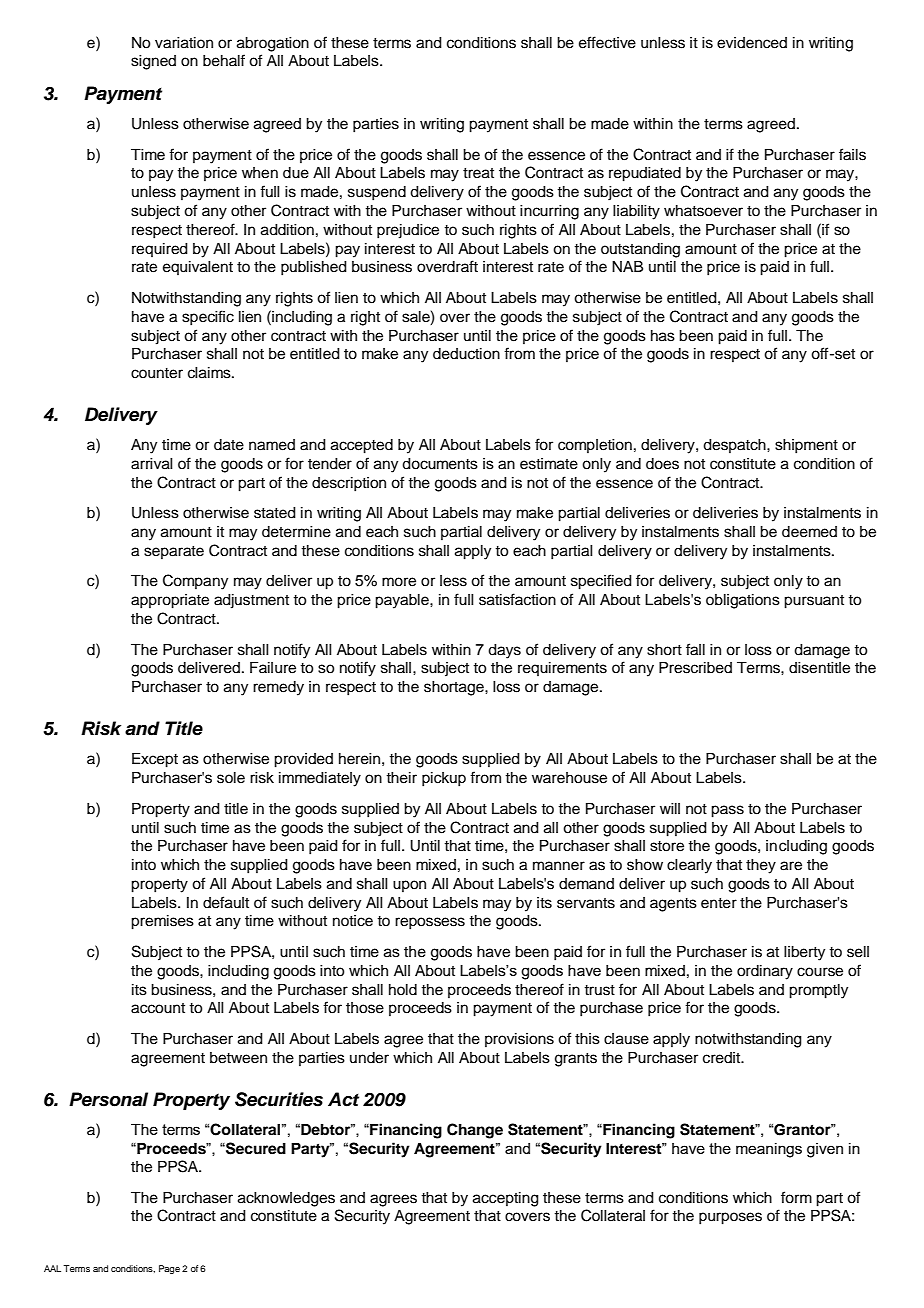  I want to click on upon, so click(409, 886).
